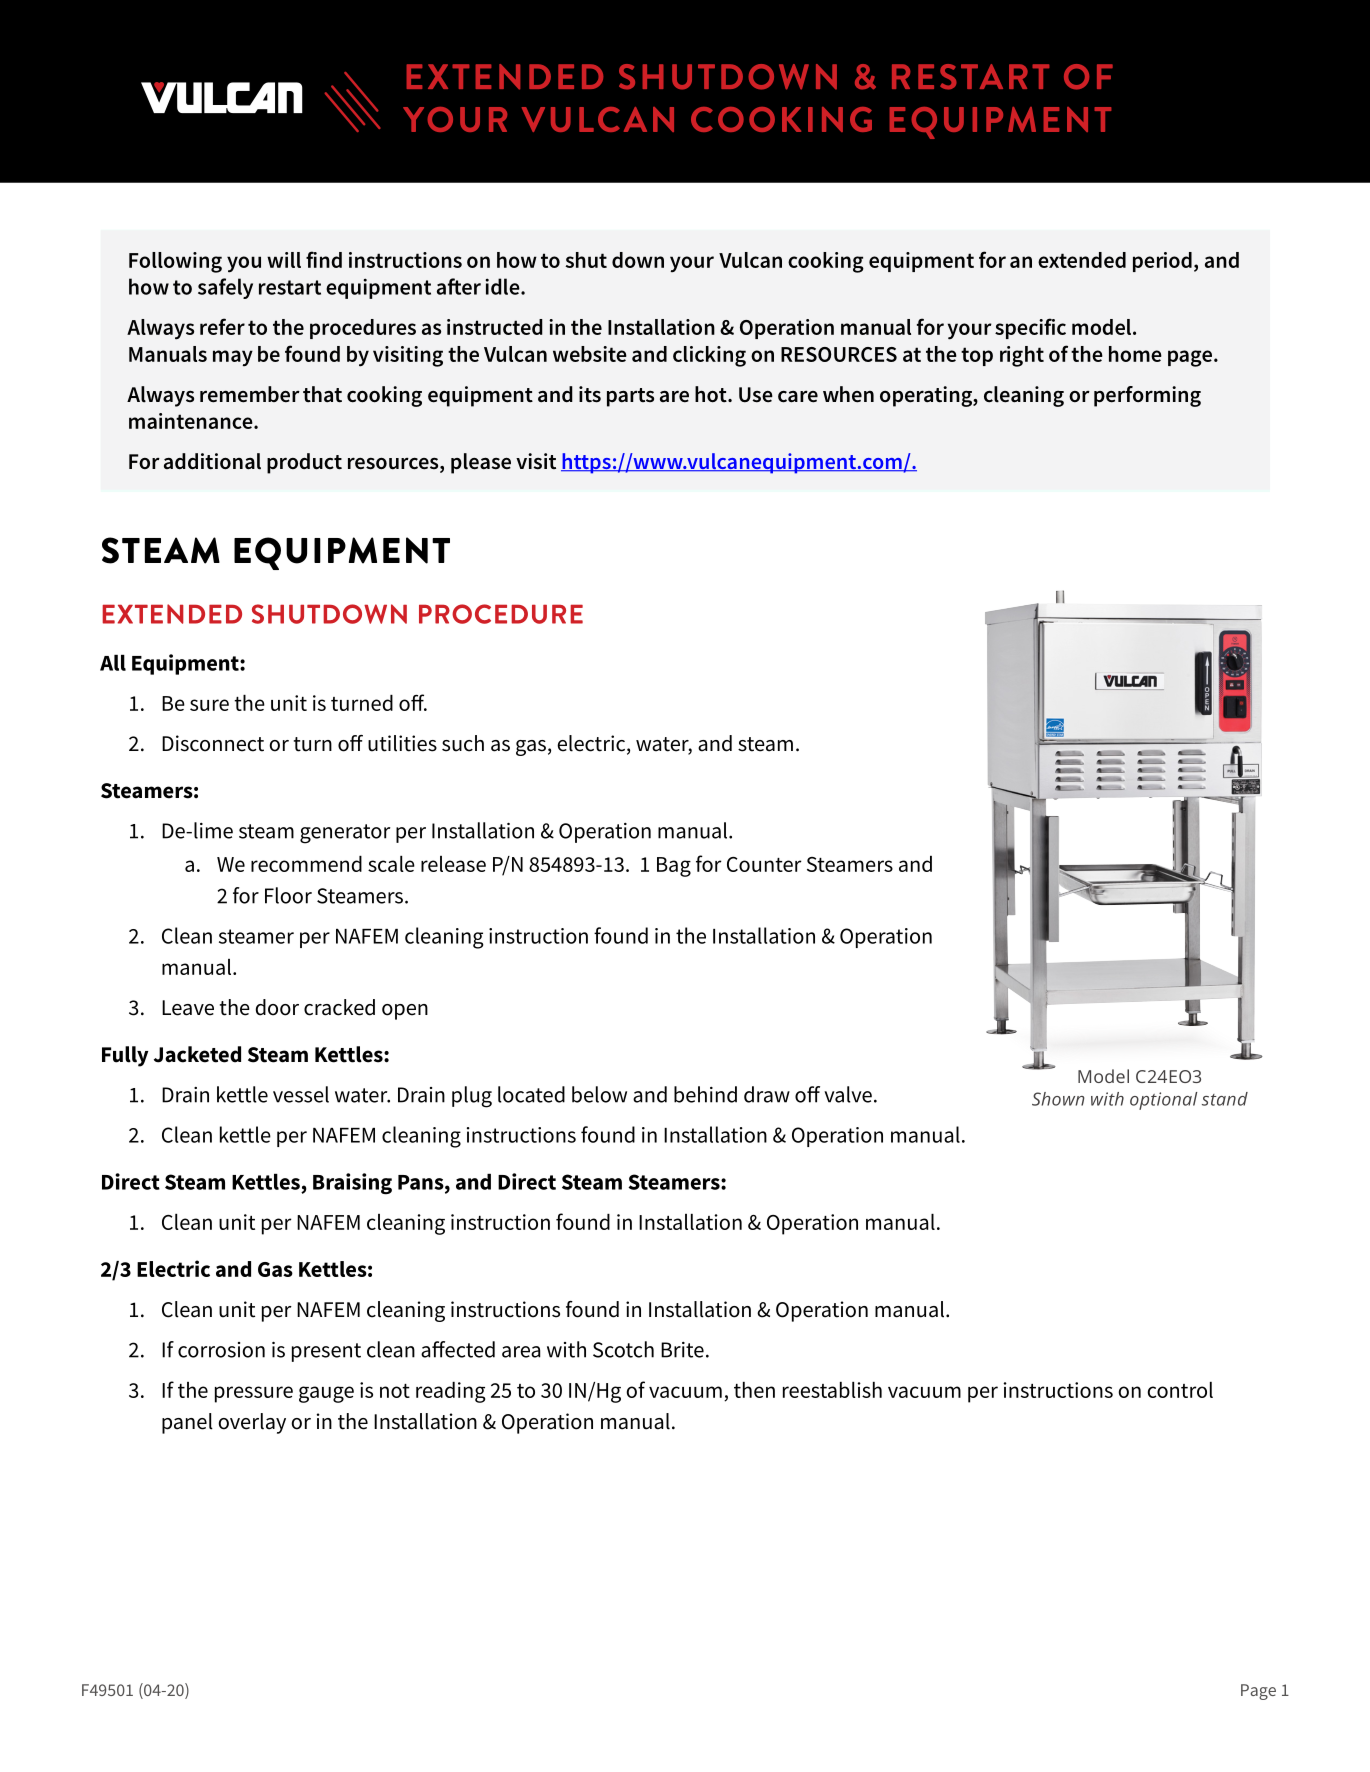 This screenshot has width=1370, height=1772. What do you see at coordinates (709, 356) in the screenshot?
I see `clicking` at bounding box center [709, 356].
